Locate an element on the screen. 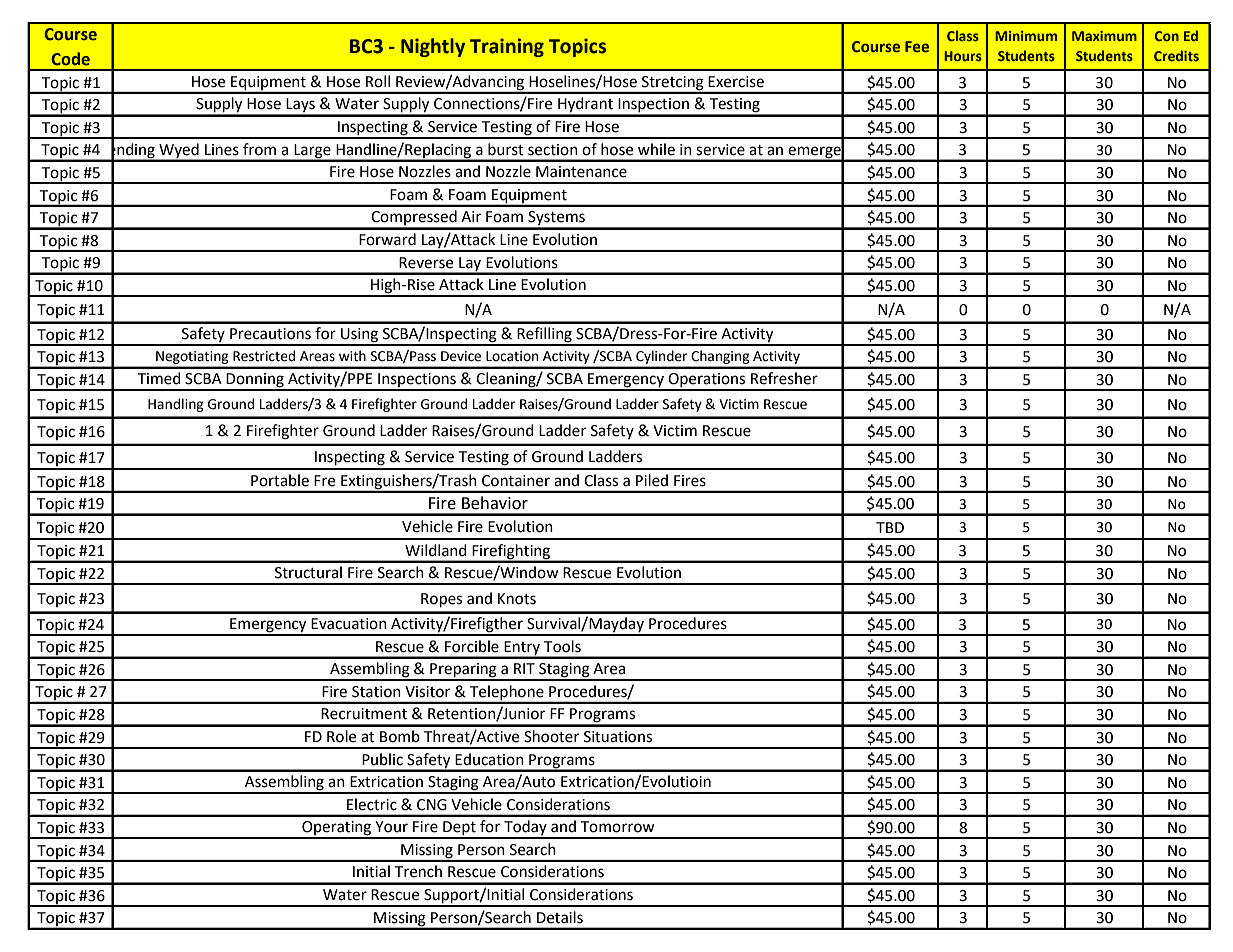 The height and width of the screenshot is (952, 1233). Refresher is located at coordinates (784, 378).
